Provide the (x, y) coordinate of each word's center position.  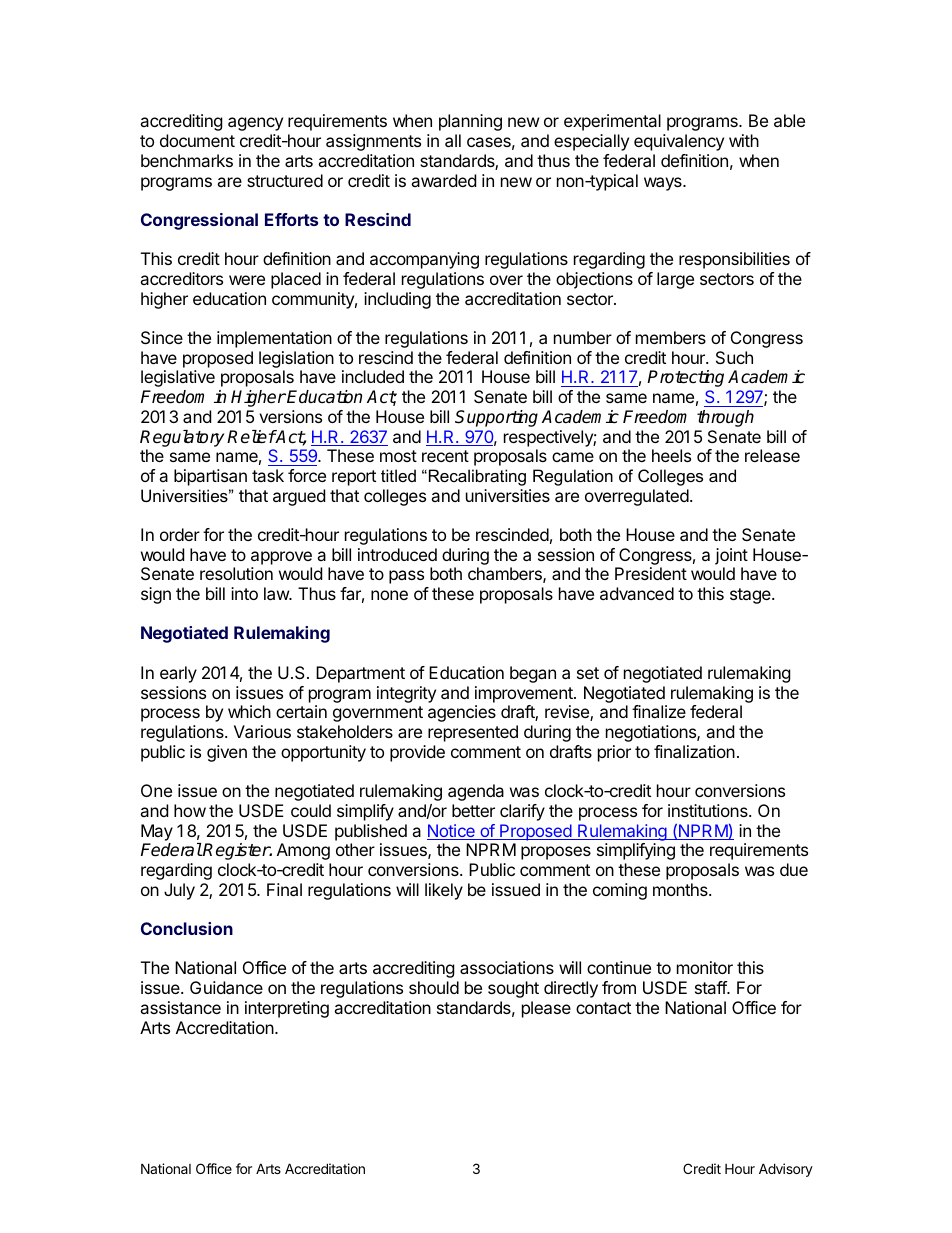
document (197, 140)
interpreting (287, 1009)
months (681, 889)
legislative (178, 378)
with (744, 140)
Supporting (496, 418)
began (533, 674)
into (244, 593)
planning (470, 122)
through (725, 418)
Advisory (786, 1170)
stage (751, 596)
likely (444, 891)
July (179, 891)
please (546, 1009)
